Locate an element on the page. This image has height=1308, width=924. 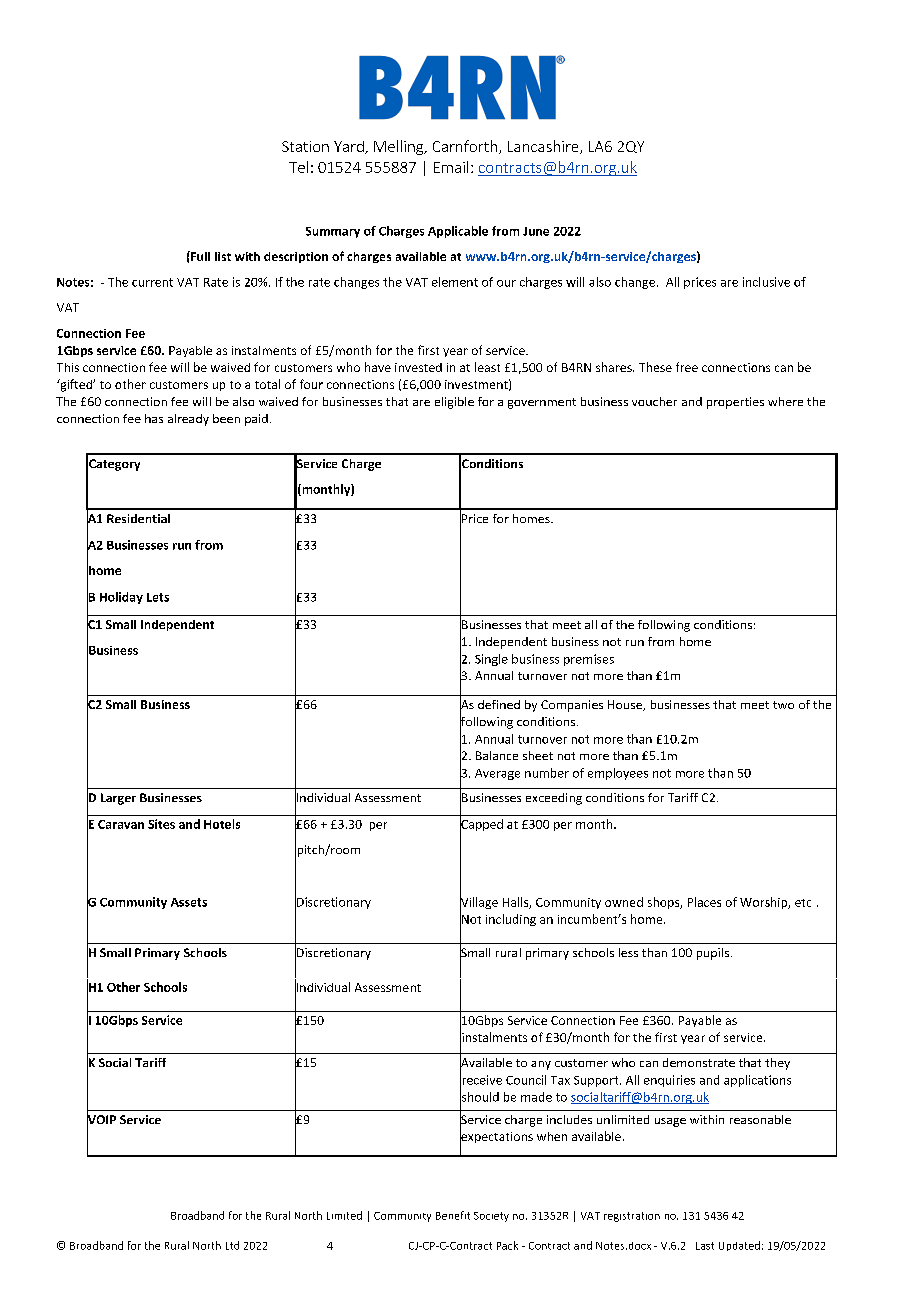
eligible is located at coordinates (454, 403).
